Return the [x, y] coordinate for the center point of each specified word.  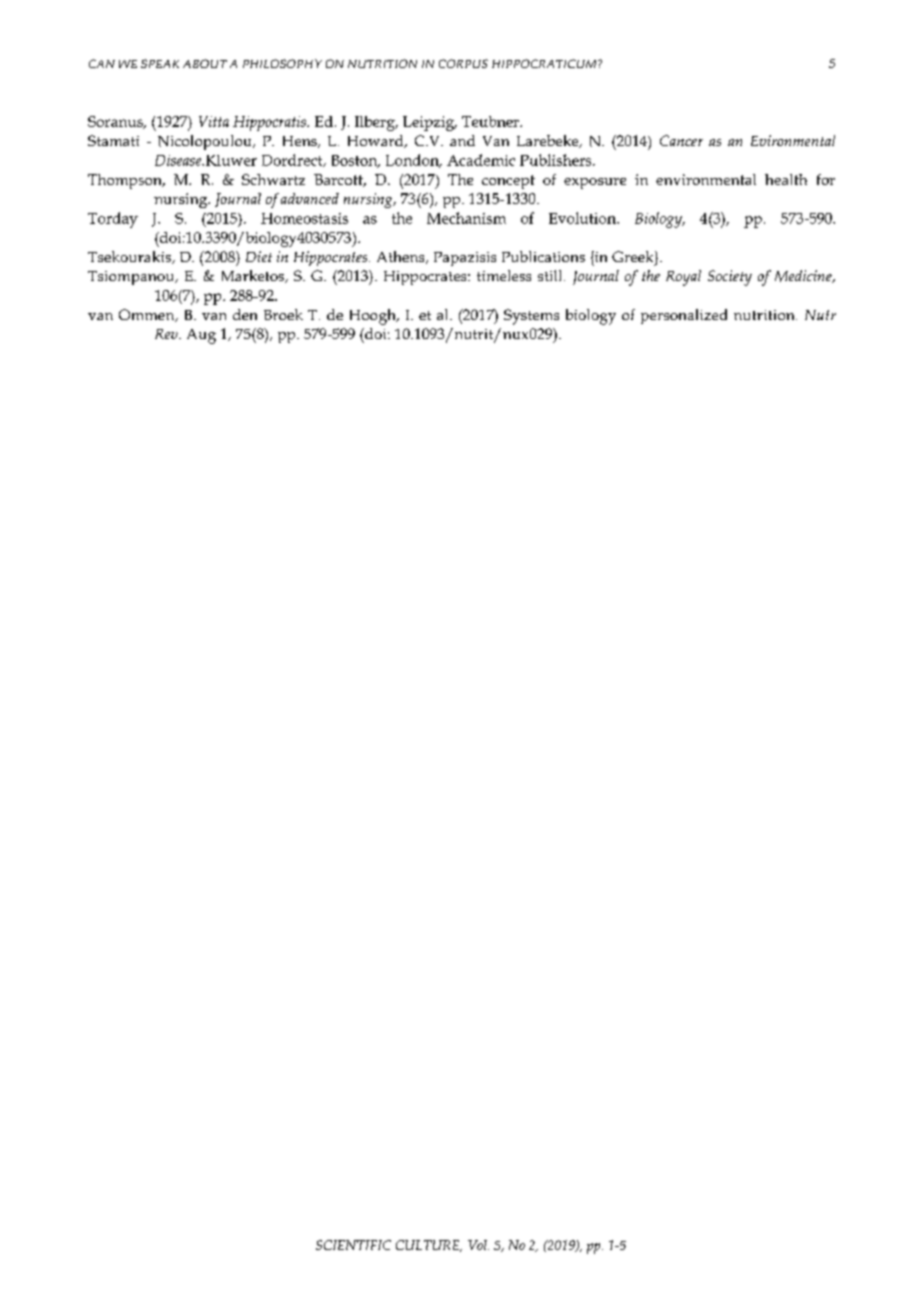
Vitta [214, 121]
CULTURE [429, 1246]
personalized [684, 316]
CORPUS [463, 63]
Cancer [681, 140]
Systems [531, 317]
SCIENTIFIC [353, 1245]
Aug [201, 336]
